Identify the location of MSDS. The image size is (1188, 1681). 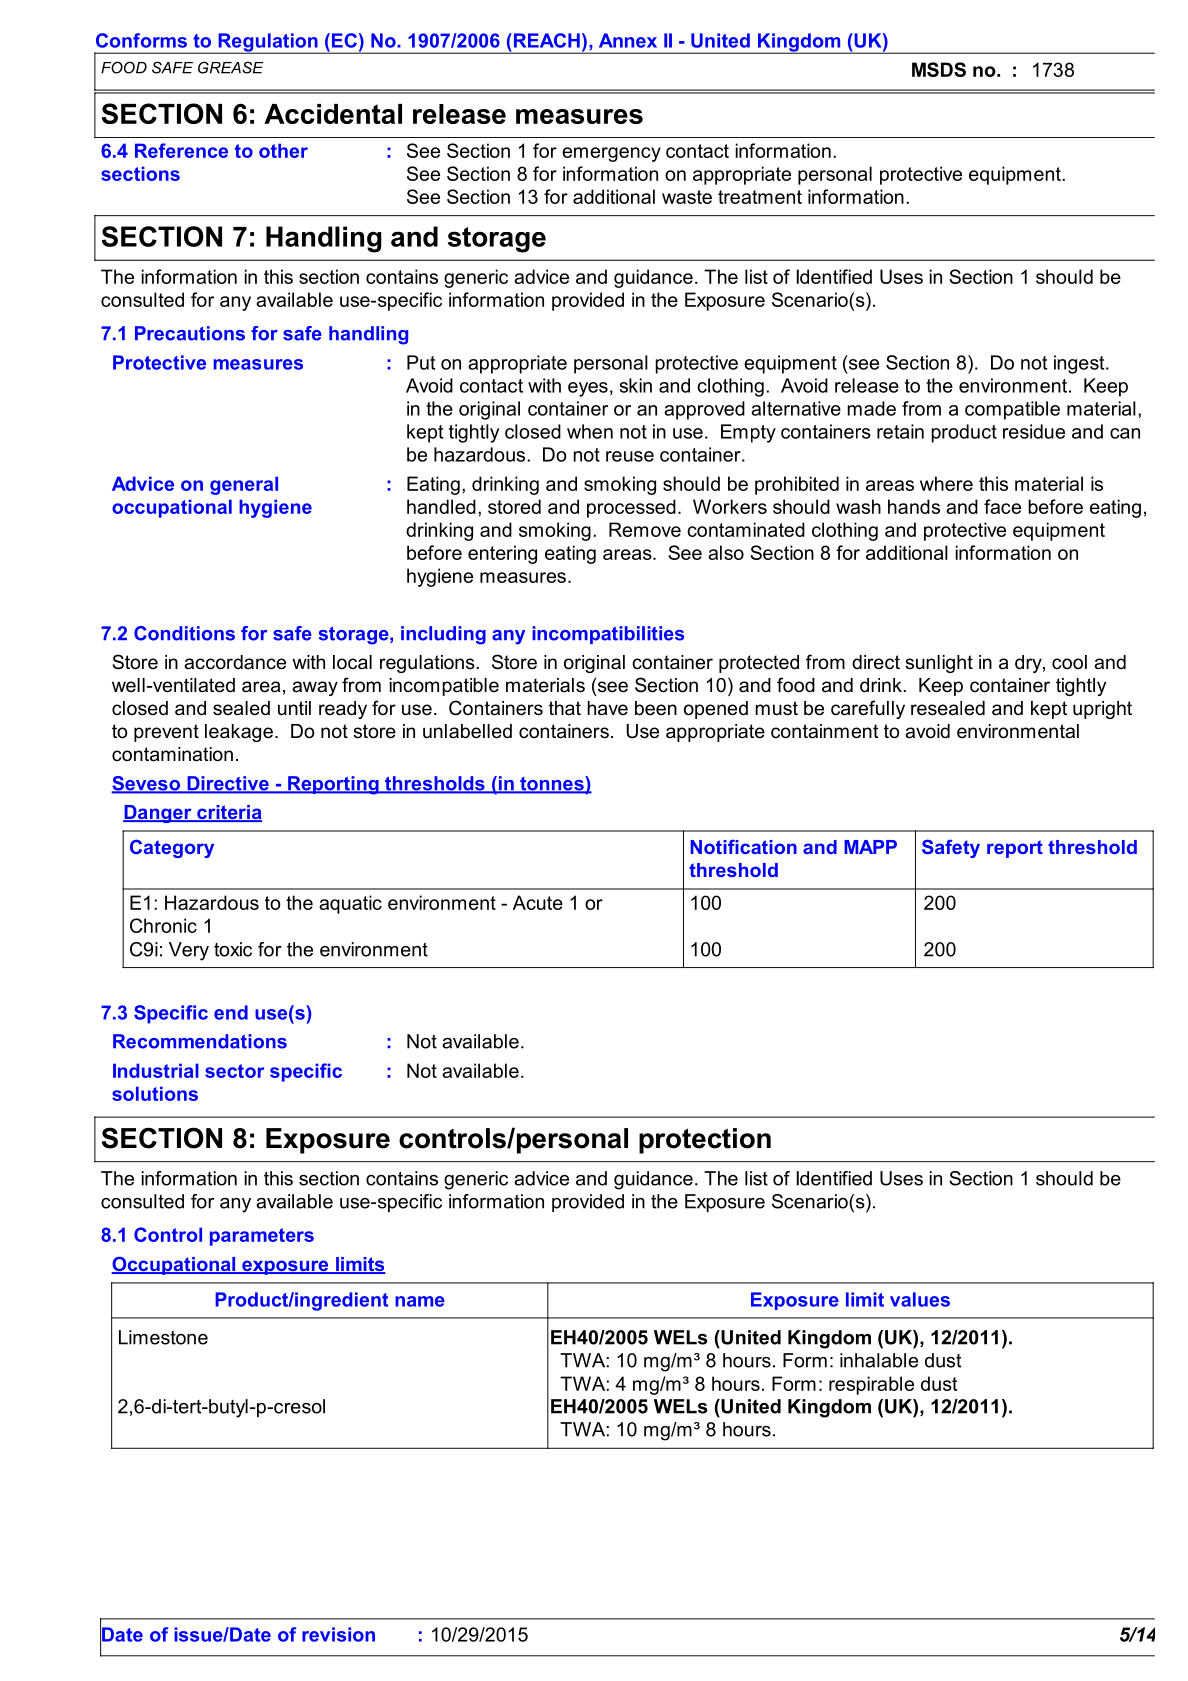
(939, 69).
